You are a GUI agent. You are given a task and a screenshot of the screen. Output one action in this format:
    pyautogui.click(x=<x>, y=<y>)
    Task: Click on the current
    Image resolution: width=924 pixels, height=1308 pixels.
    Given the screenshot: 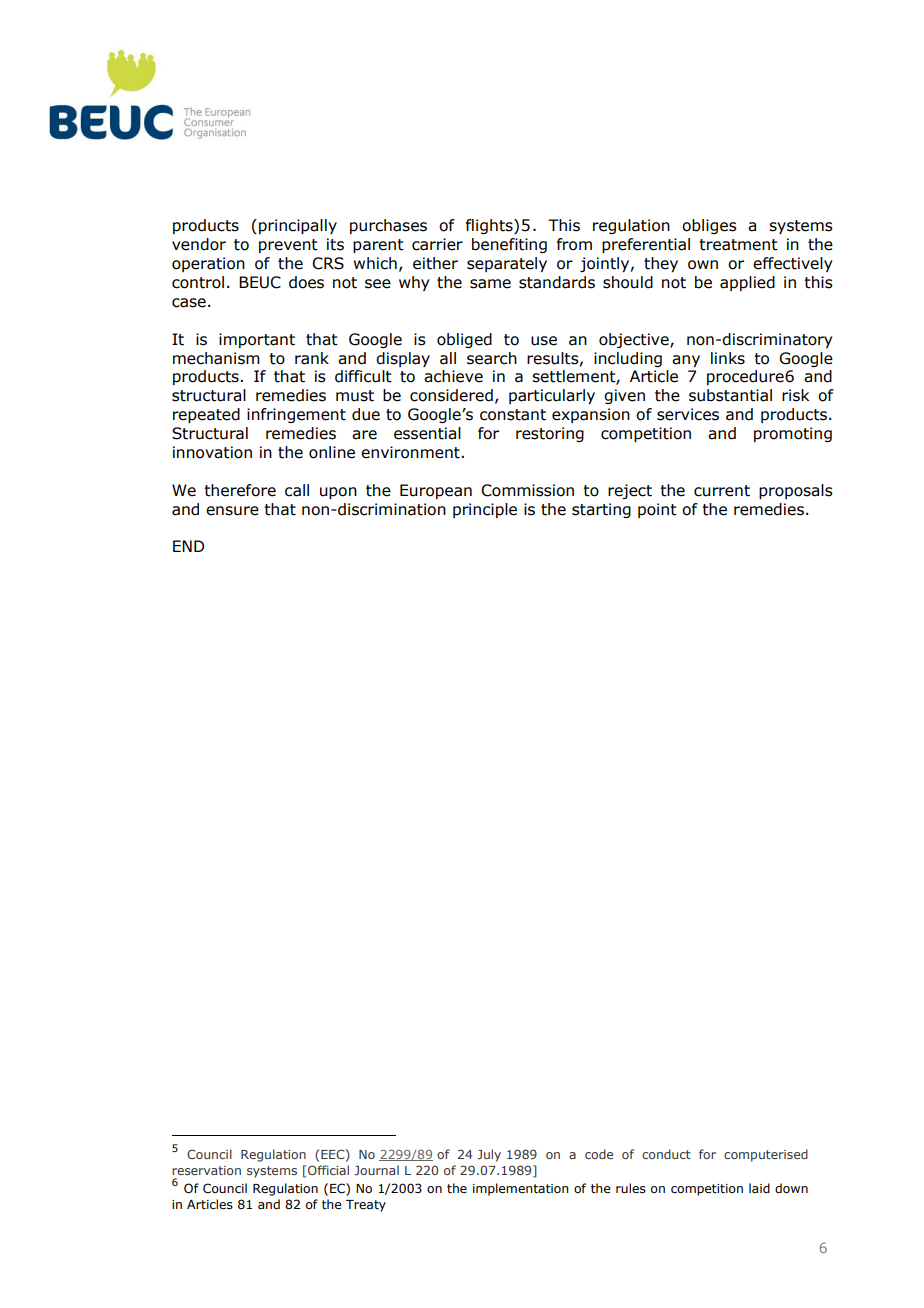 What is the action you would take?
    pyautogui.click(x=722, y=491)
